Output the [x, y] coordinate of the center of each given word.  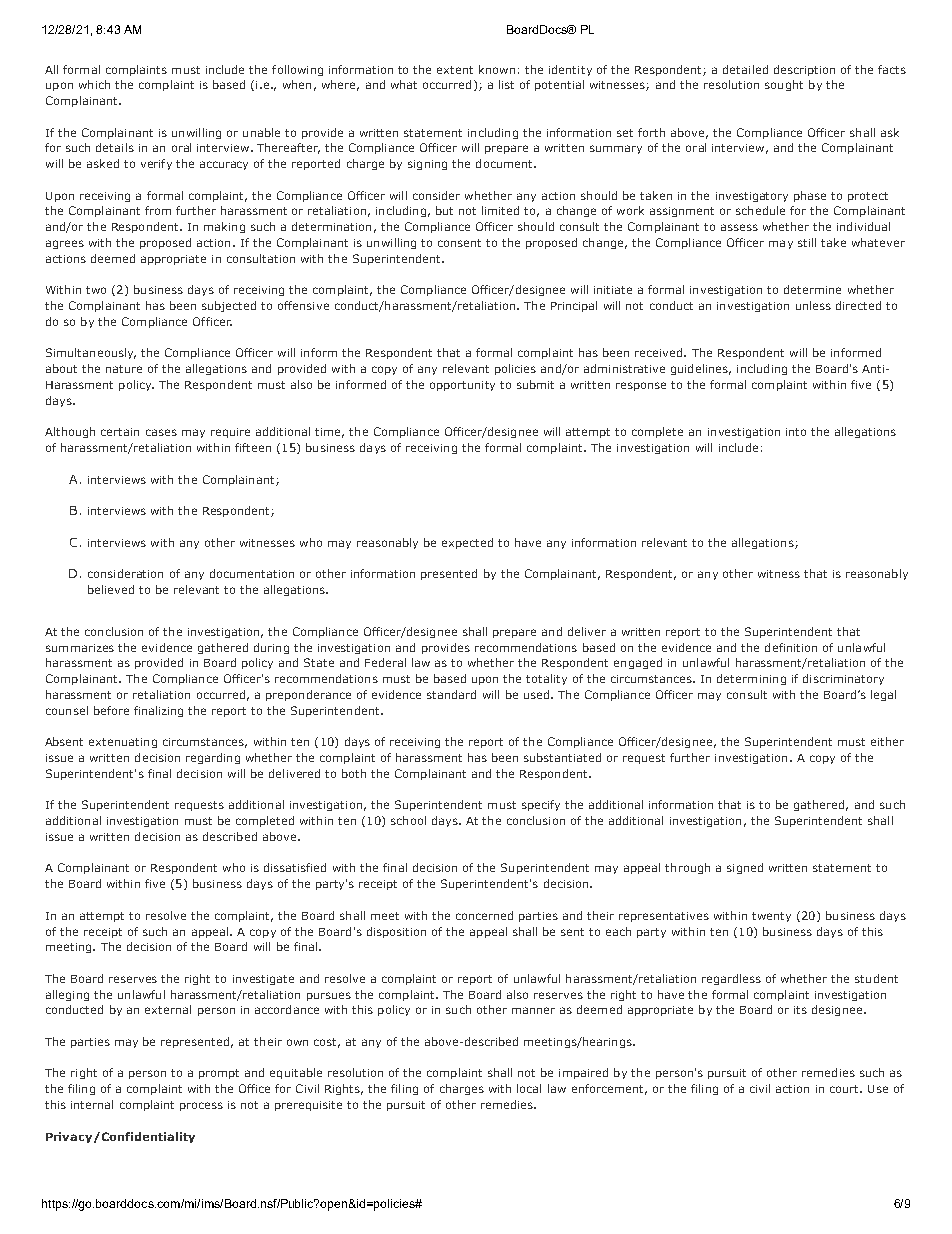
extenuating [123, 743]
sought [784, 85]
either [887, 741]
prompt [219, 1074]
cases [161, 432]
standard [451, 694]
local [529, 1088]
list [506, 84]
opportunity [462, 386]
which [94, 84]
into [796, 432]
